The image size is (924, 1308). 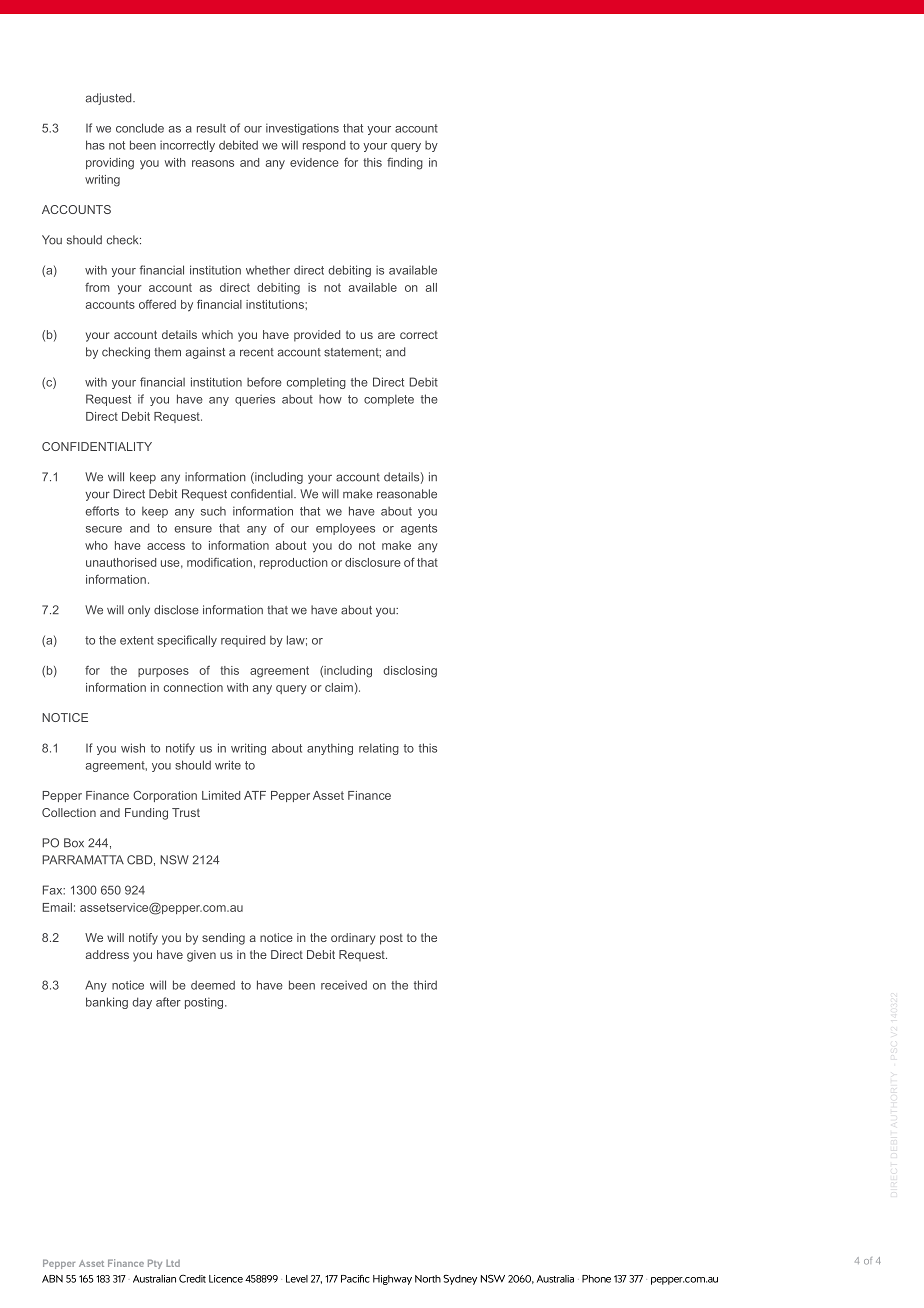 What do you see at coordinates (297, 1279) in the document?
I see `Level` at bounding box center [297, 1279].
